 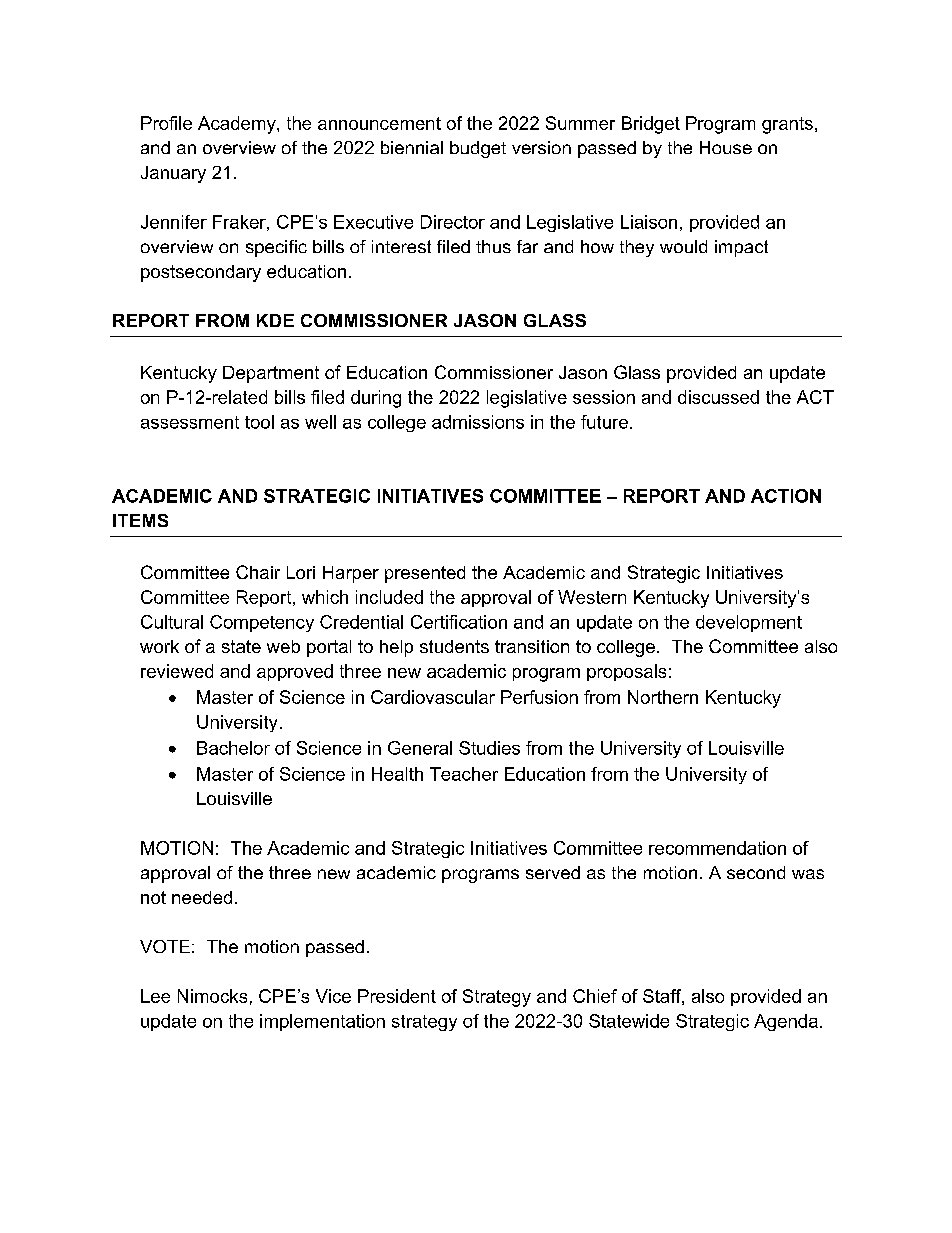 What do you see at coordinates (233, 748) in the screenshot?
I see `Bachelor` at bounding box center [233, 748].
